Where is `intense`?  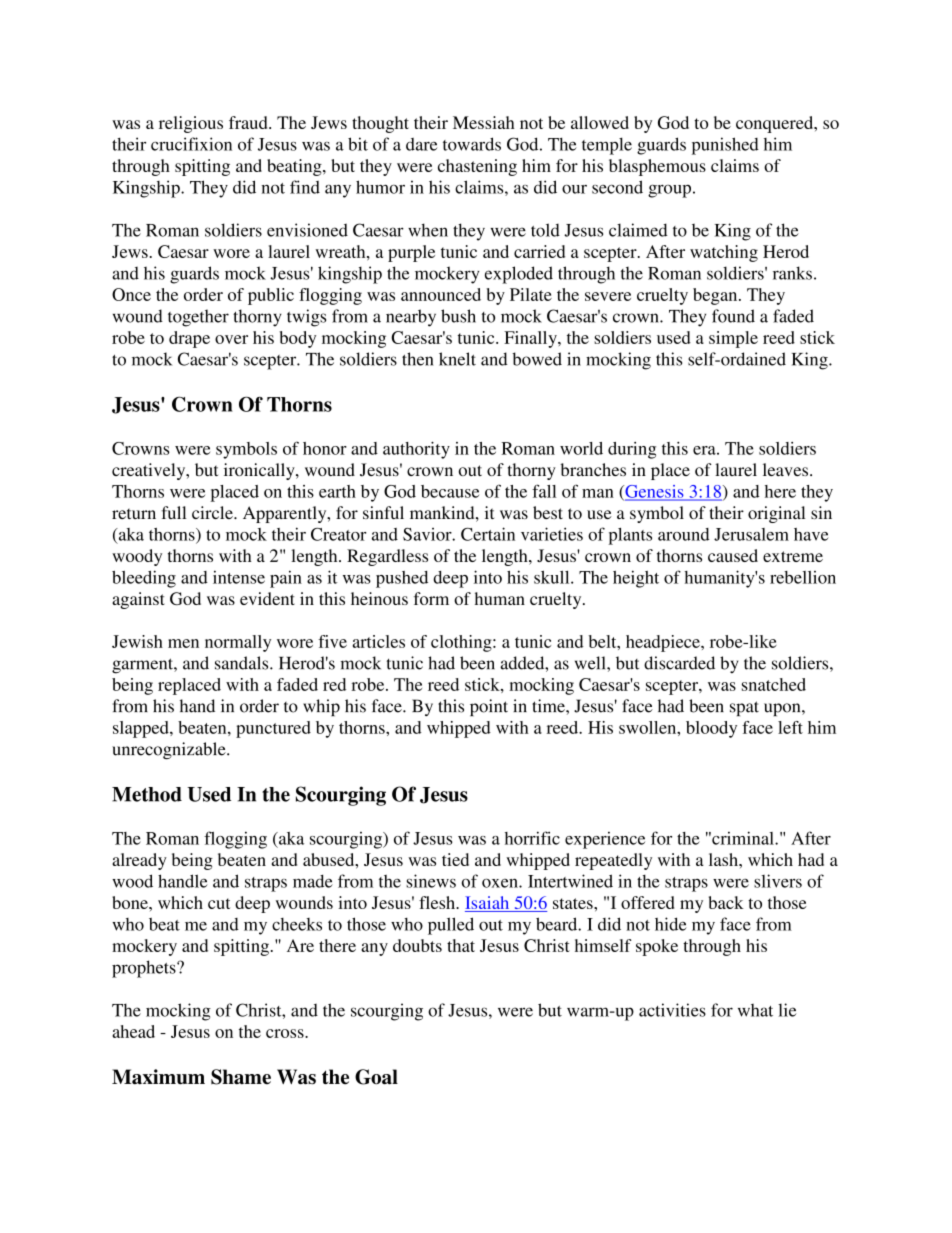
intense is located at coordinates (239, 577).
